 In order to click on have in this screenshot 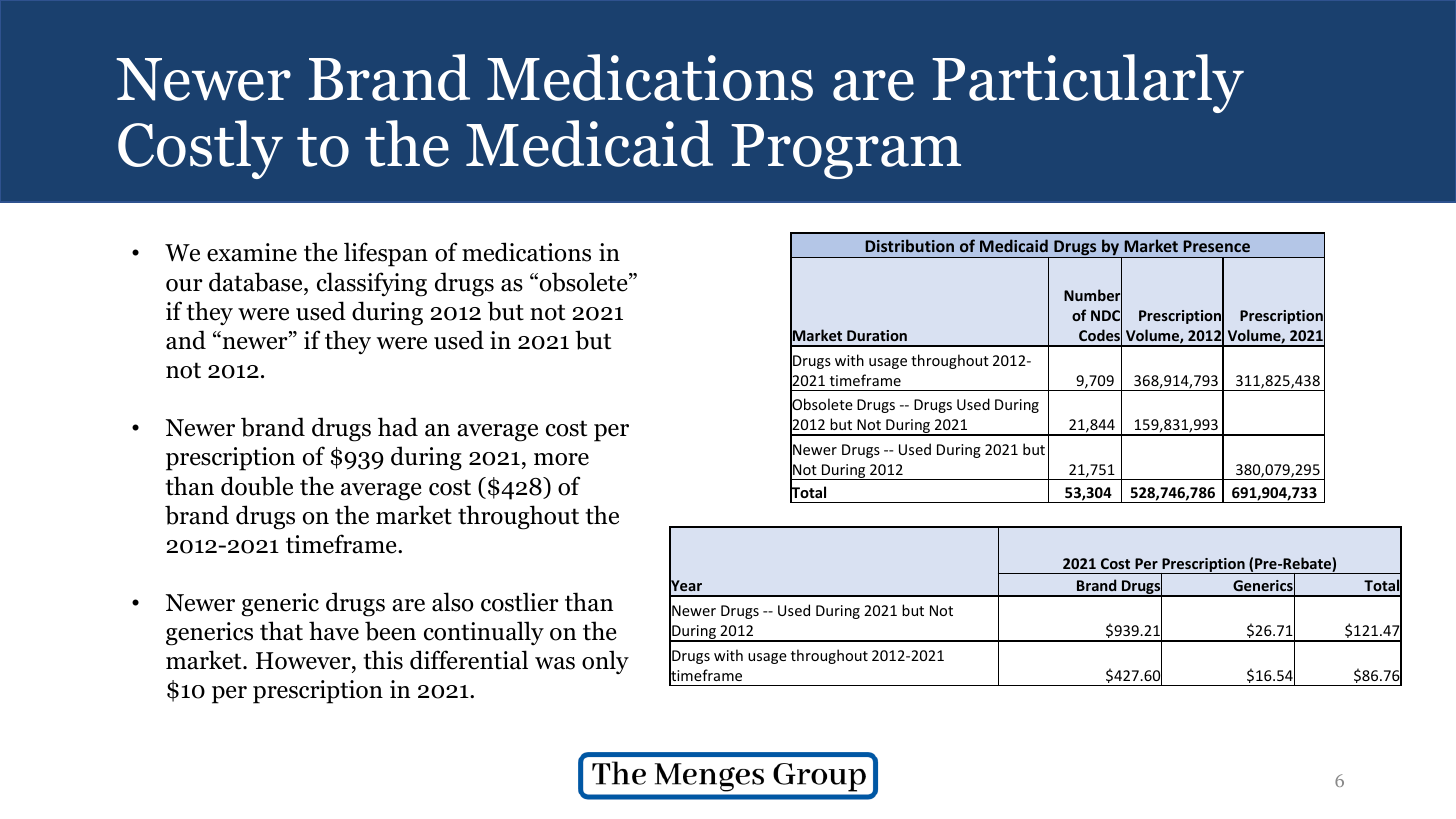, I will do `click(334, 631)`.
